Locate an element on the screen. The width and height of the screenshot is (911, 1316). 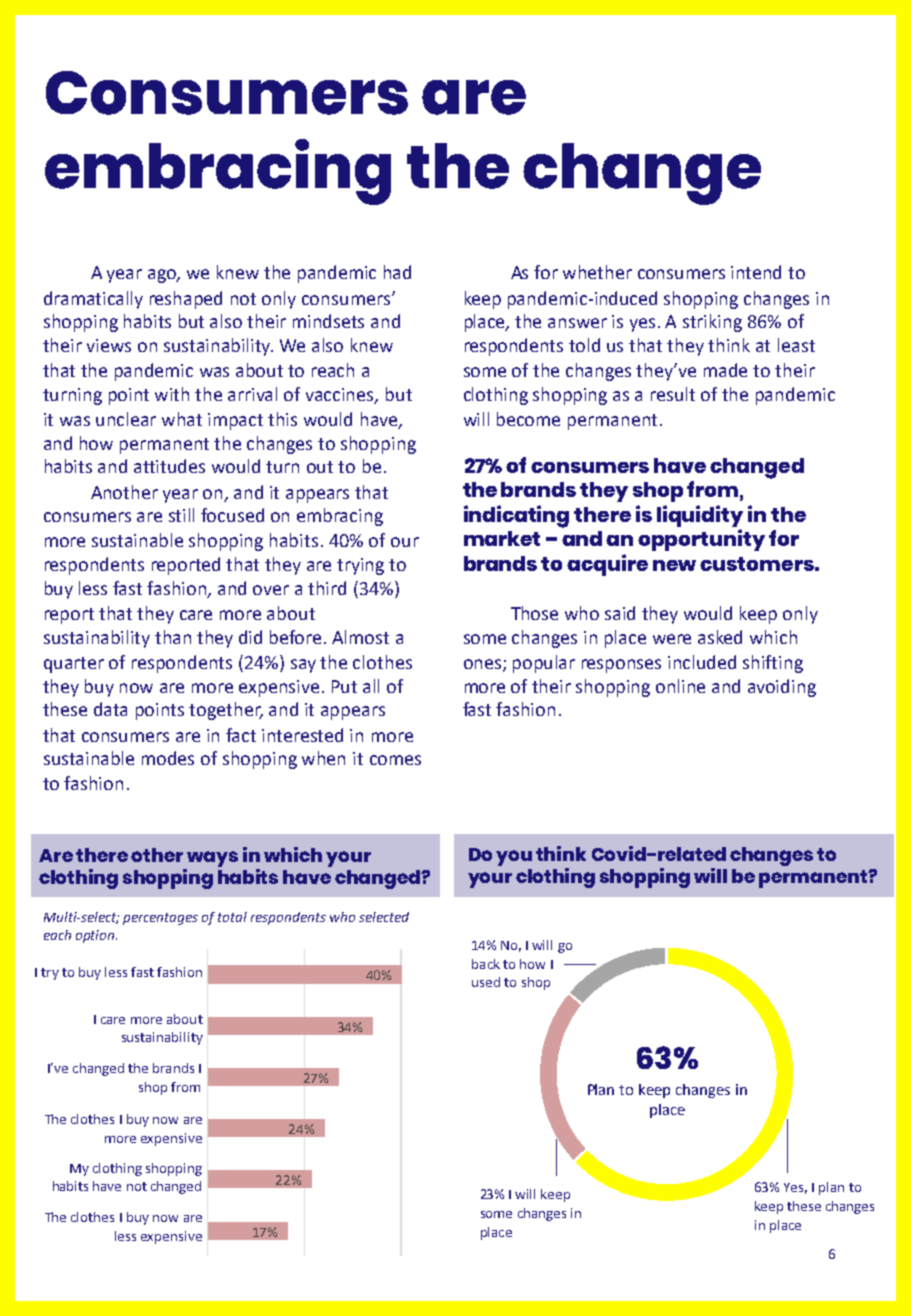
percentages is located at coordinates (160, 919).
